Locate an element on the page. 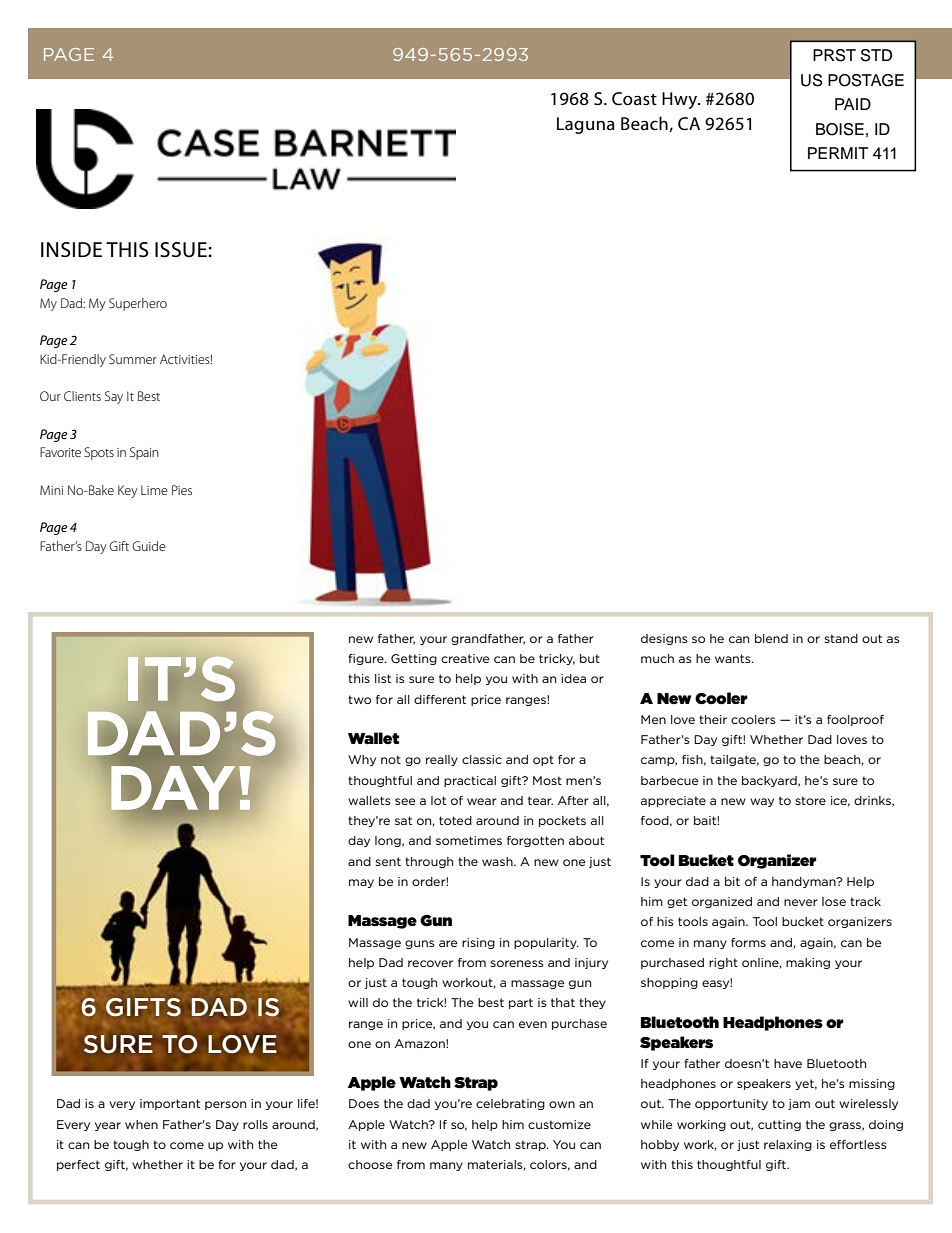 The height and width of the image is (1233, 952). Superhero is located at coordinates (138, 304).
